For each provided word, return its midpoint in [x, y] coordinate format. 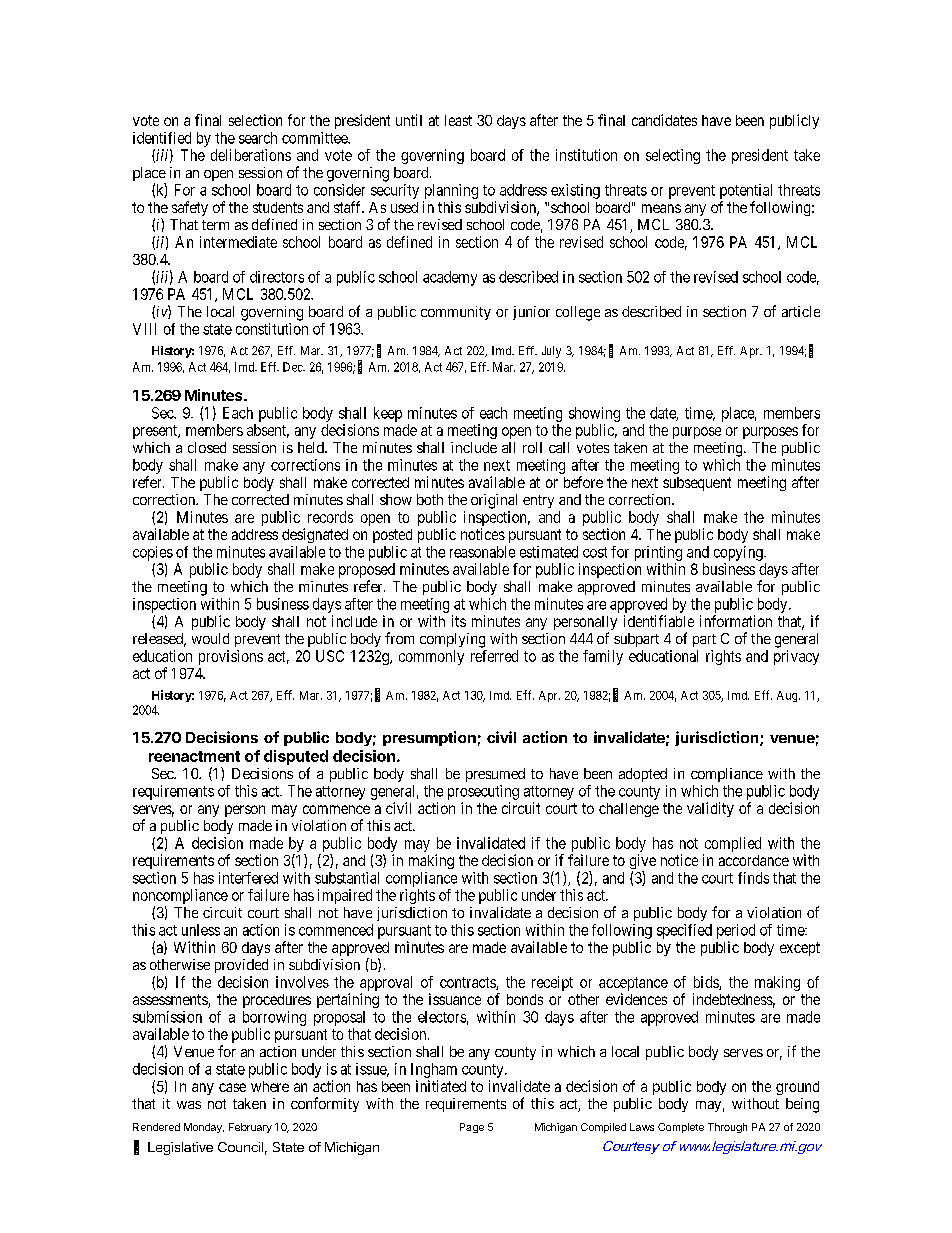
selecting [673, 156]
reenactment [194, 756]
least [458, 120]
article [801, 311]
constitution [272, 329]
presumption [429, 738]
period [736, 931]
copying [739, 553]
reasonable [482, 552]
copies [153, 553]
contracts [468, 983]
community [456, 313]
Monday [204, 1128]
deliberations [251, 155]
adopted [643, 775]
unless [201, 930]
